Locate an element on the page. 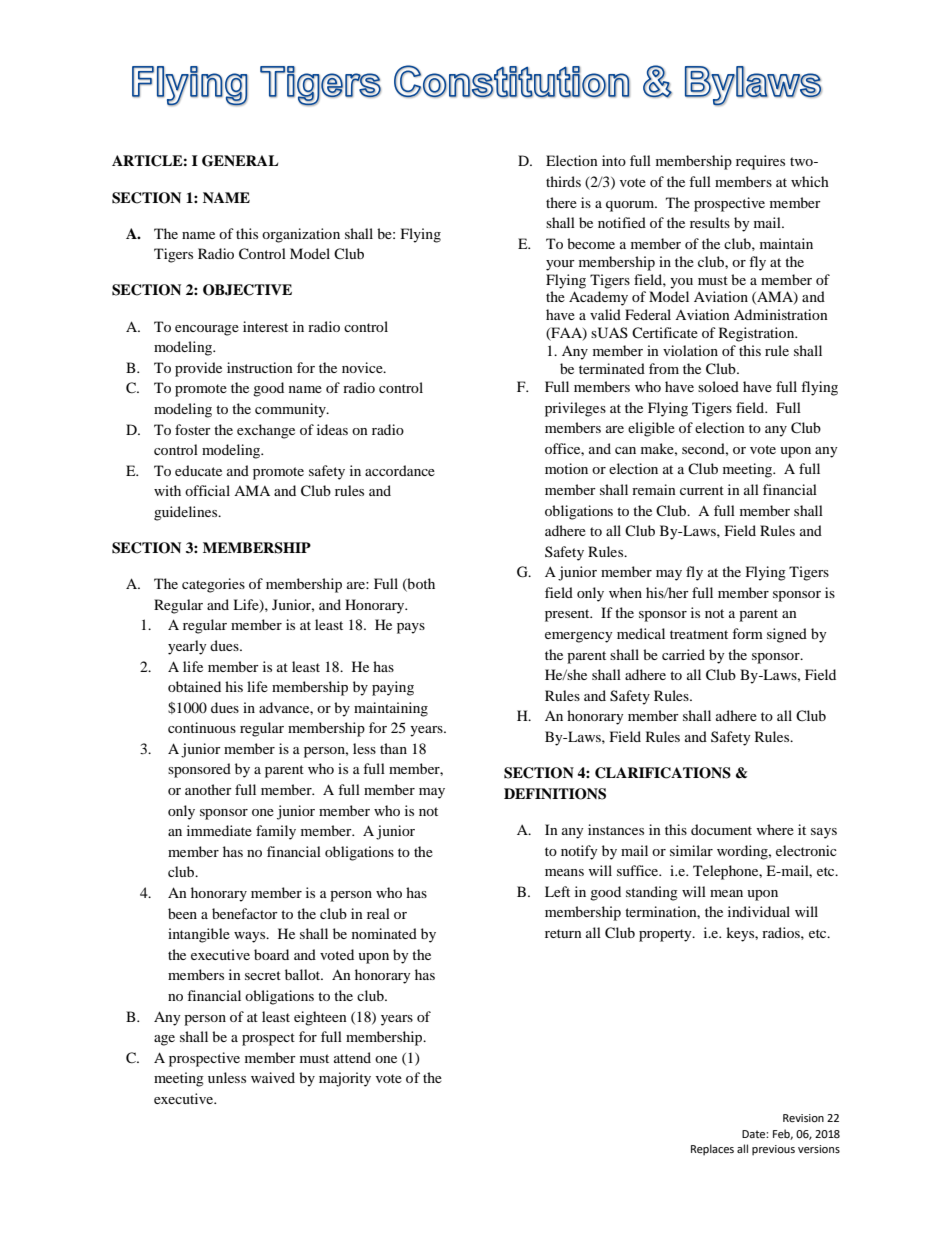 The width and height of the page is (952, 1233). official is located at coordinates (207, 490).
